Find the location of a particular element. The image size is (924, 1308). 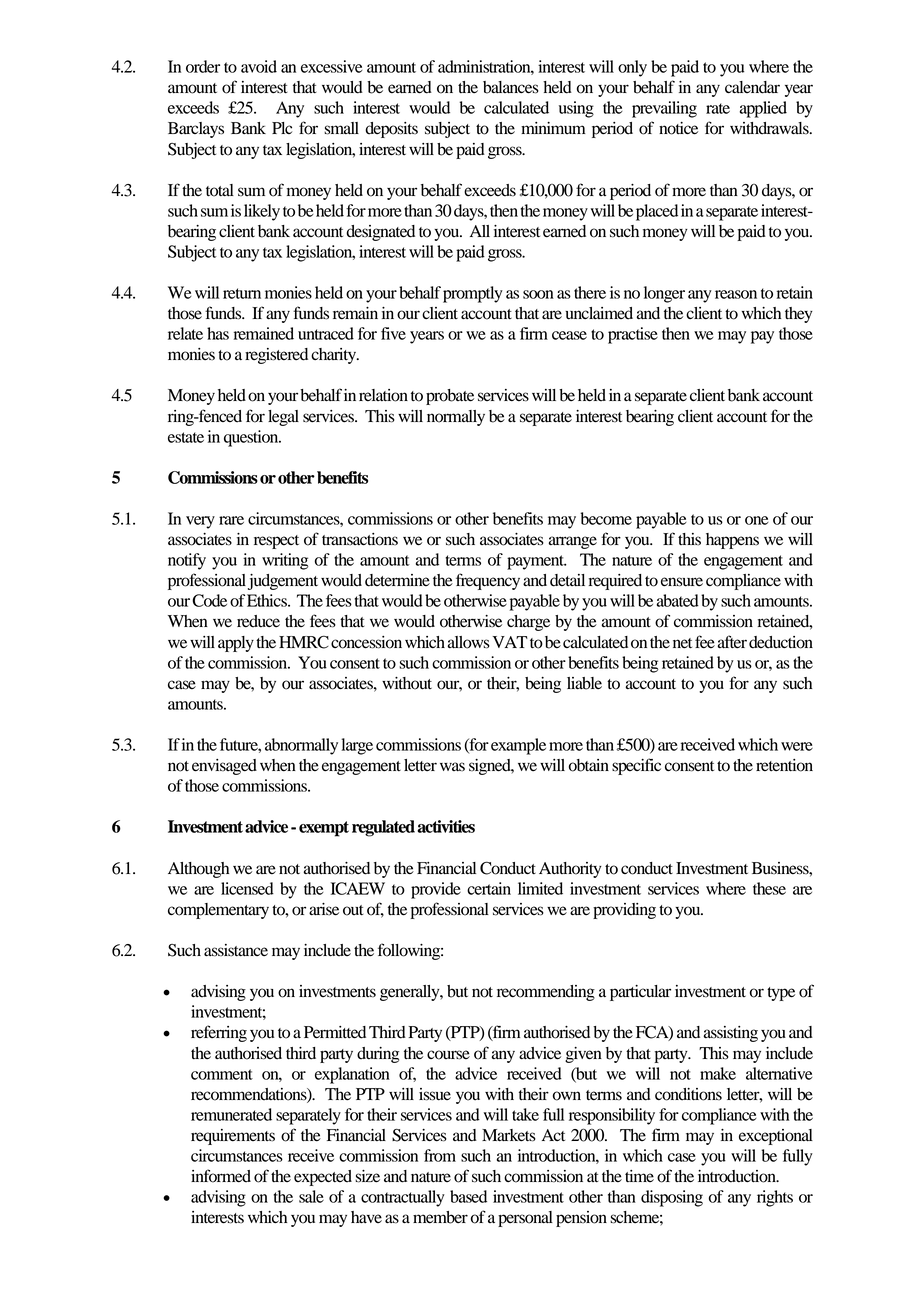

return is located at coordinates (242, 293).
